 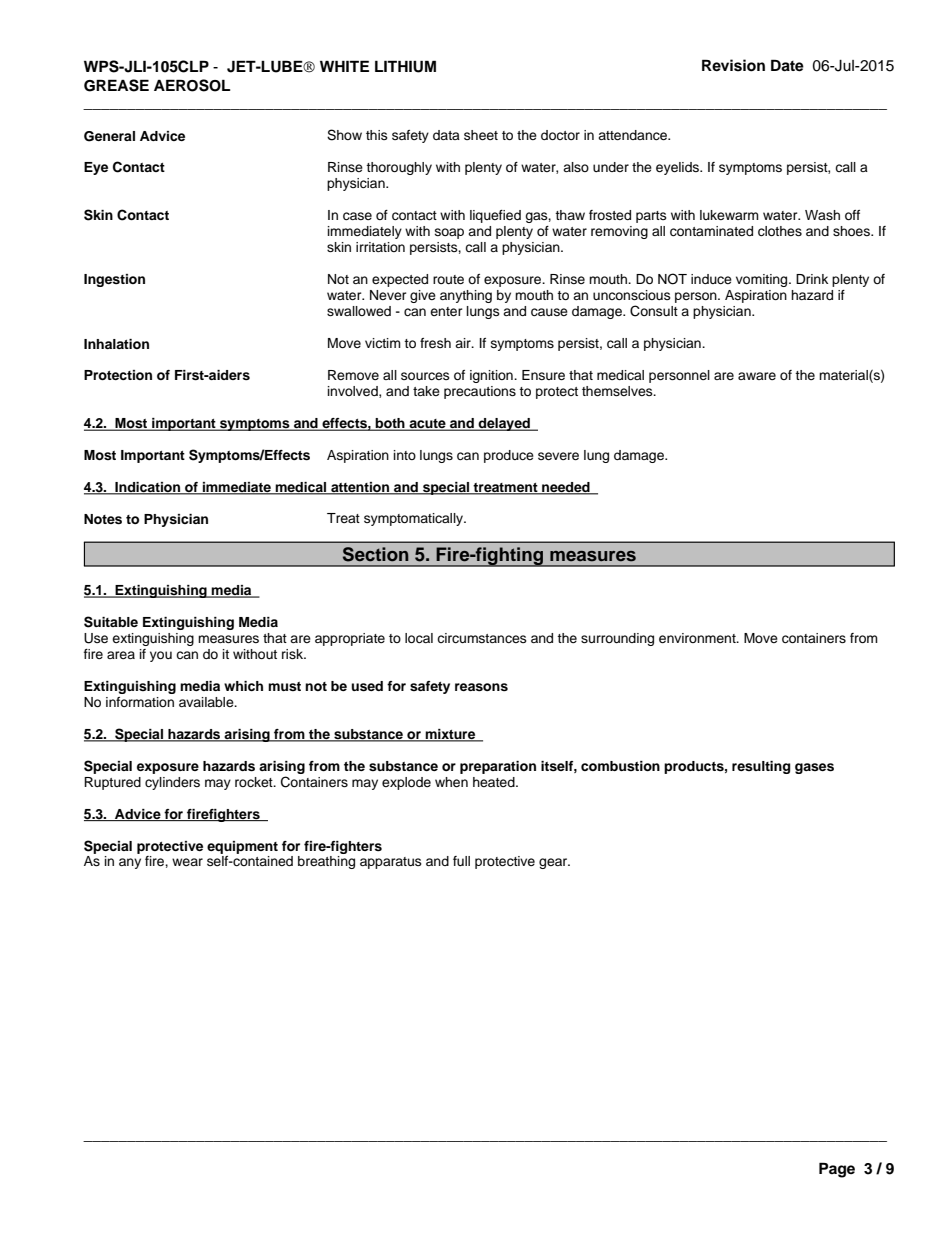 I want to click on Indication, so click(x=148, y=488).
